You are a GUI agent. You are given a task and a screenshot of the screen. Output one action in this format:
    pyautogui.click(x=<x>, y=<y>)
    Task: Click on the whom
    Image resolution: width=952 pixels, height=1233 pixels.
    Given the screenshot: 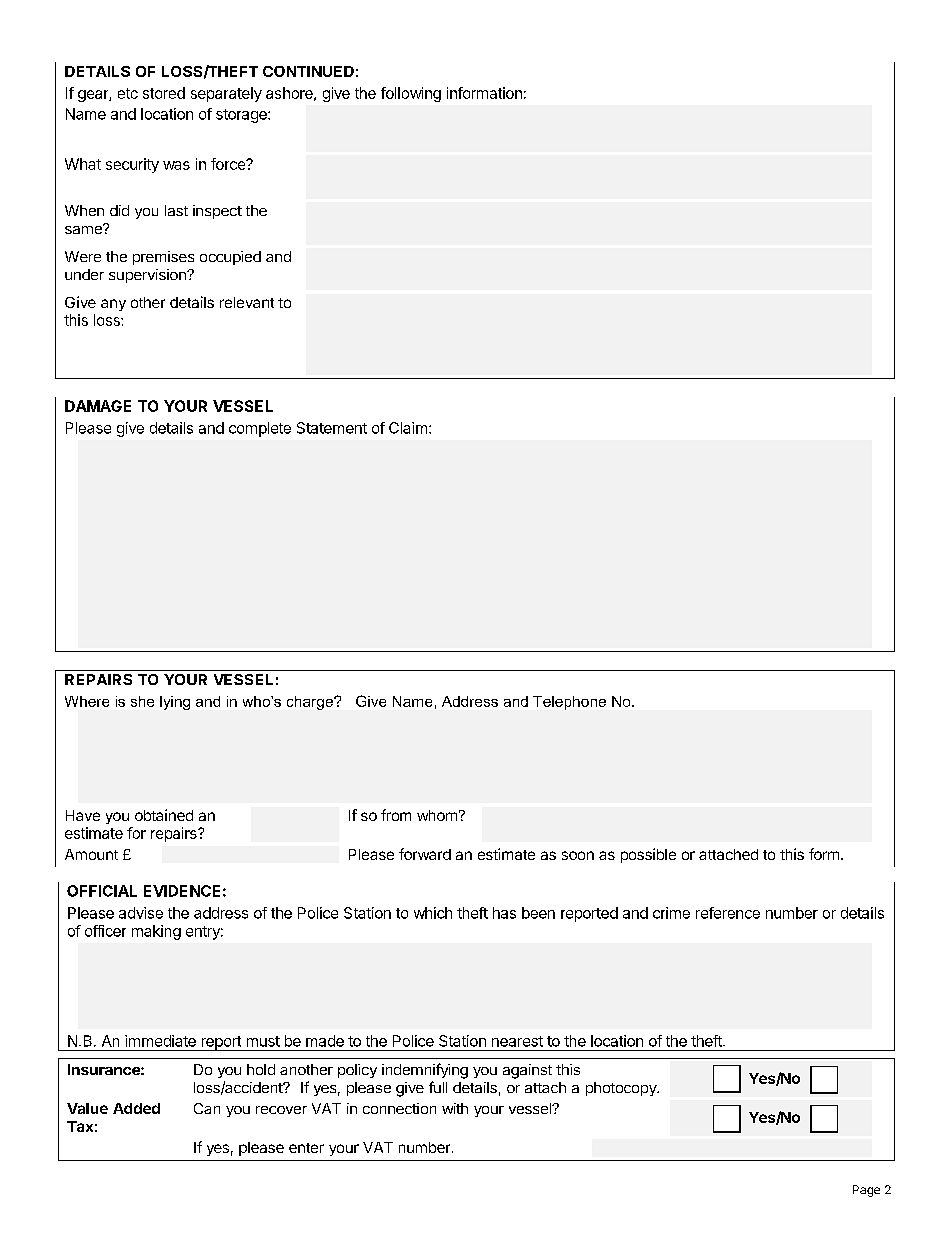 What is the action you would take?
    pyautogui.click(x=437, y=815)
